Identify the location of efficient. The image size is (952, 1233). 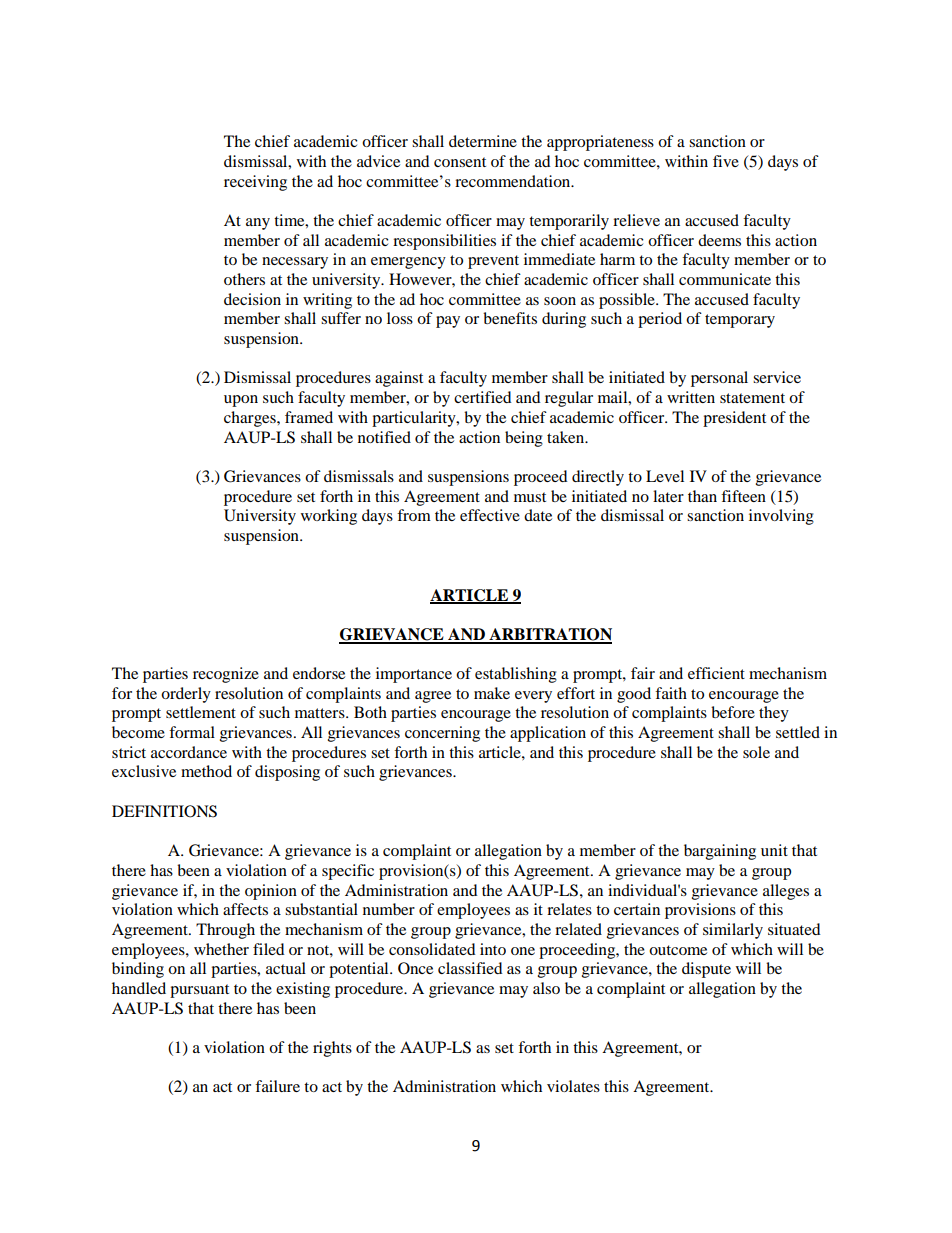
(716, 673).
